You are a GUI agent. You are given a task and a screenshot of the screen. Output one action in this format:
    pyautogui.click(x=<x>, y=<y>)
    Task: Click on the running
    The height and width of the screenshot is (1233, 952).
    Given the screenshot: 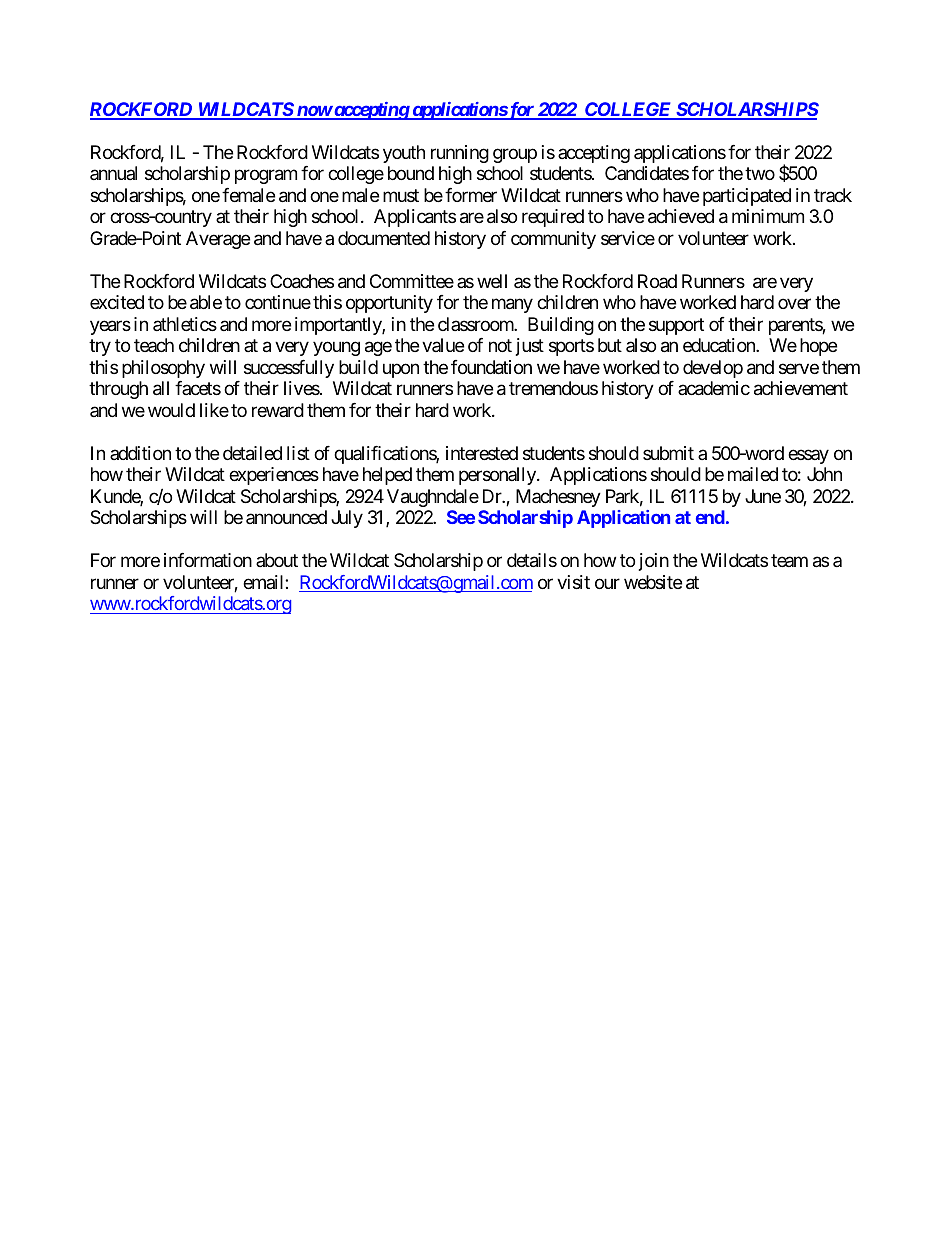 What is the action you would take?
    pyautogui.click(x=460, y=154)
